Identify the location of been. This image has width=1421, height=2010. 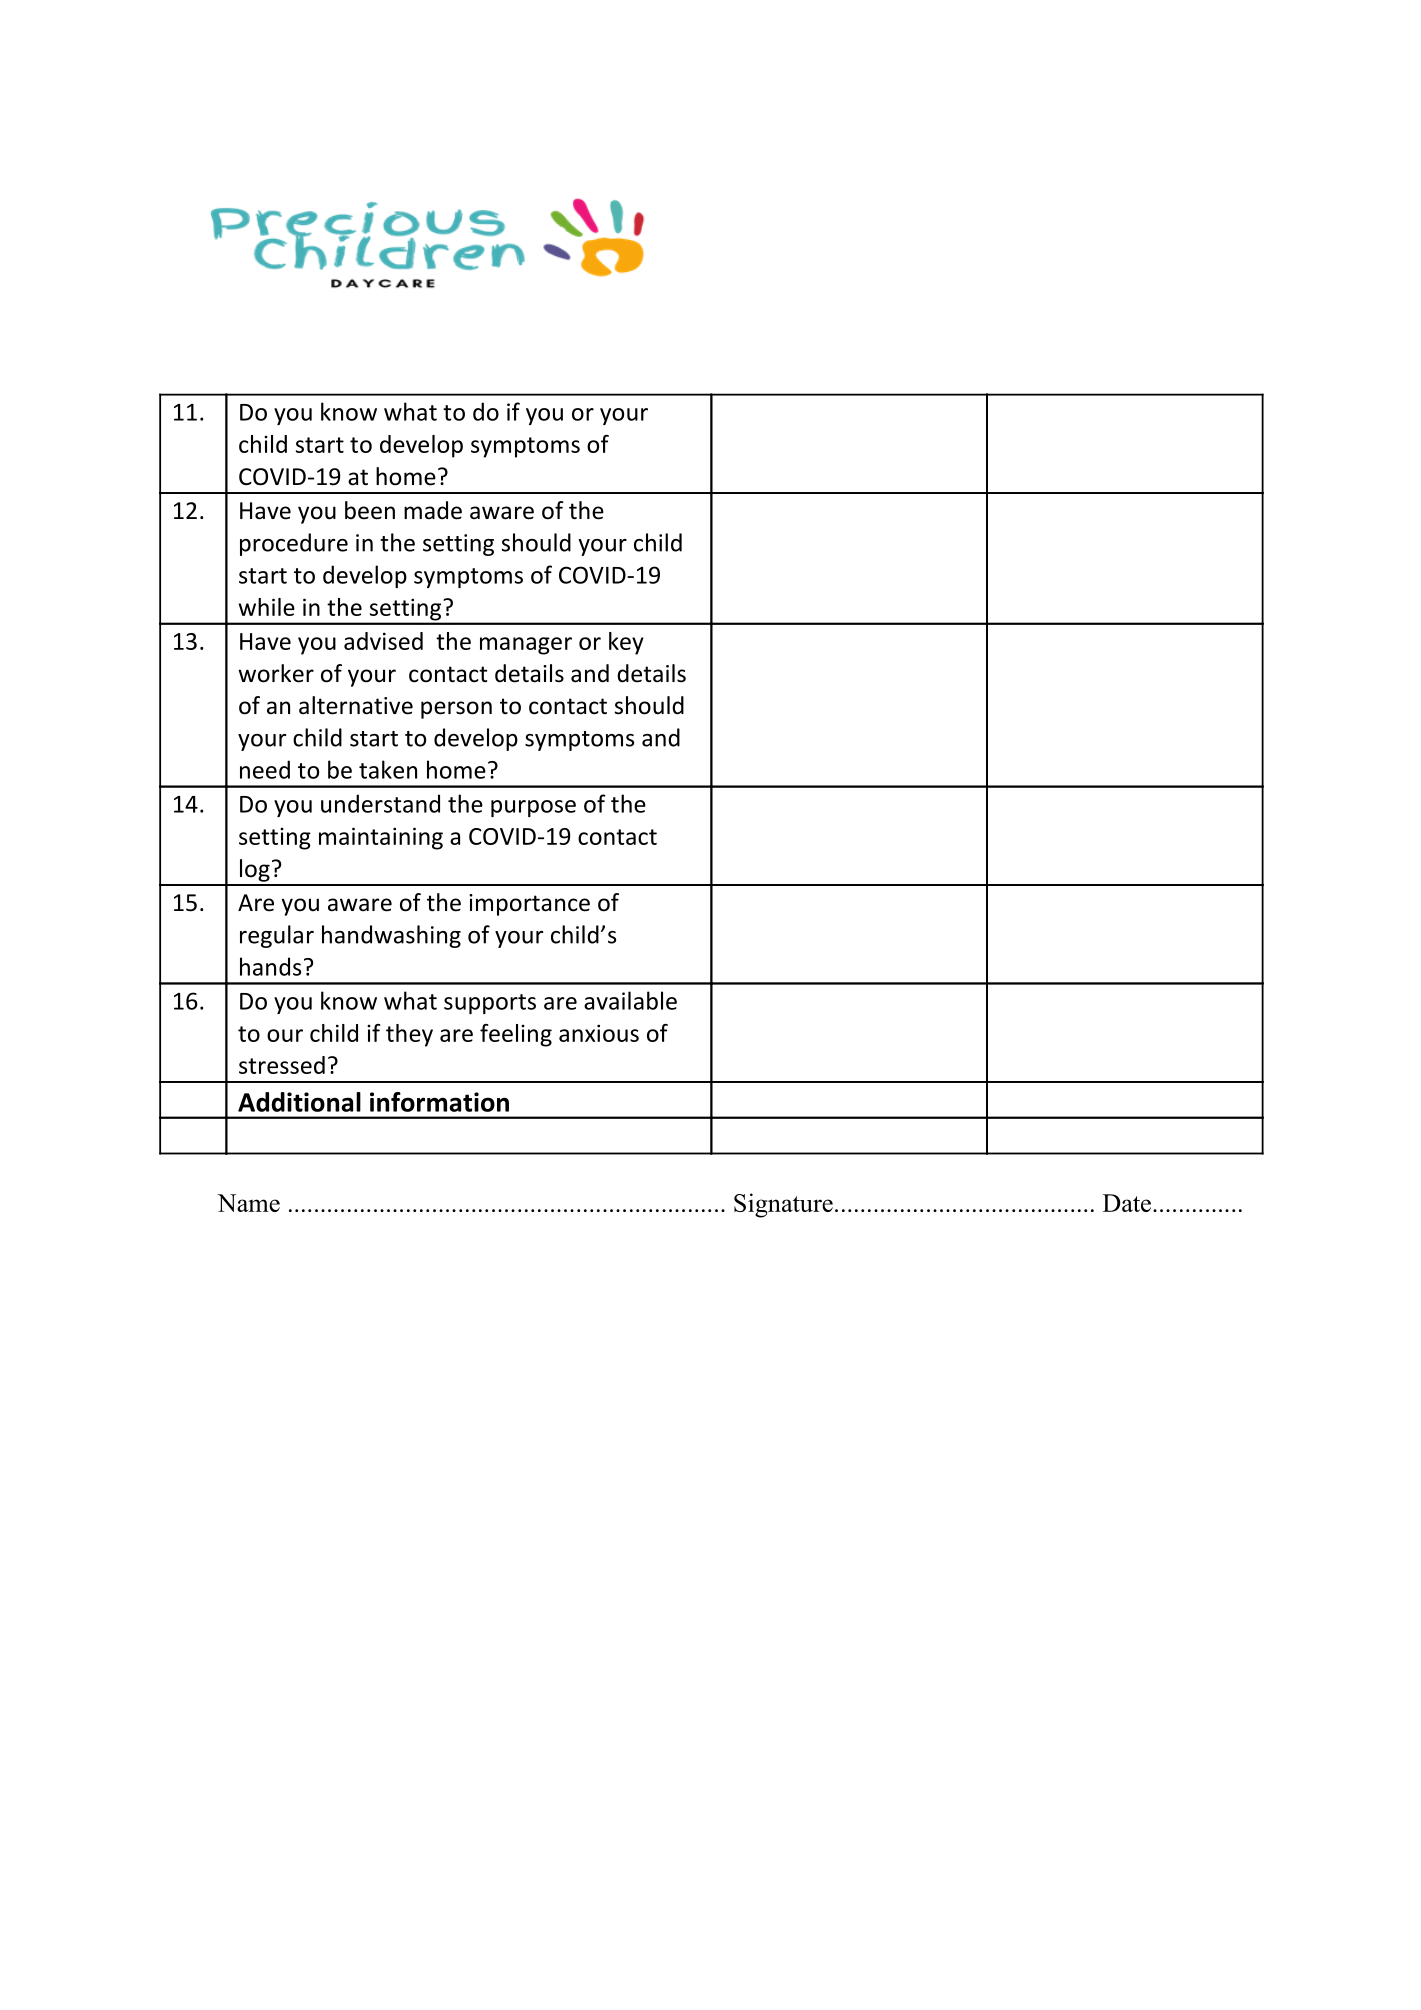
(370, 510).
